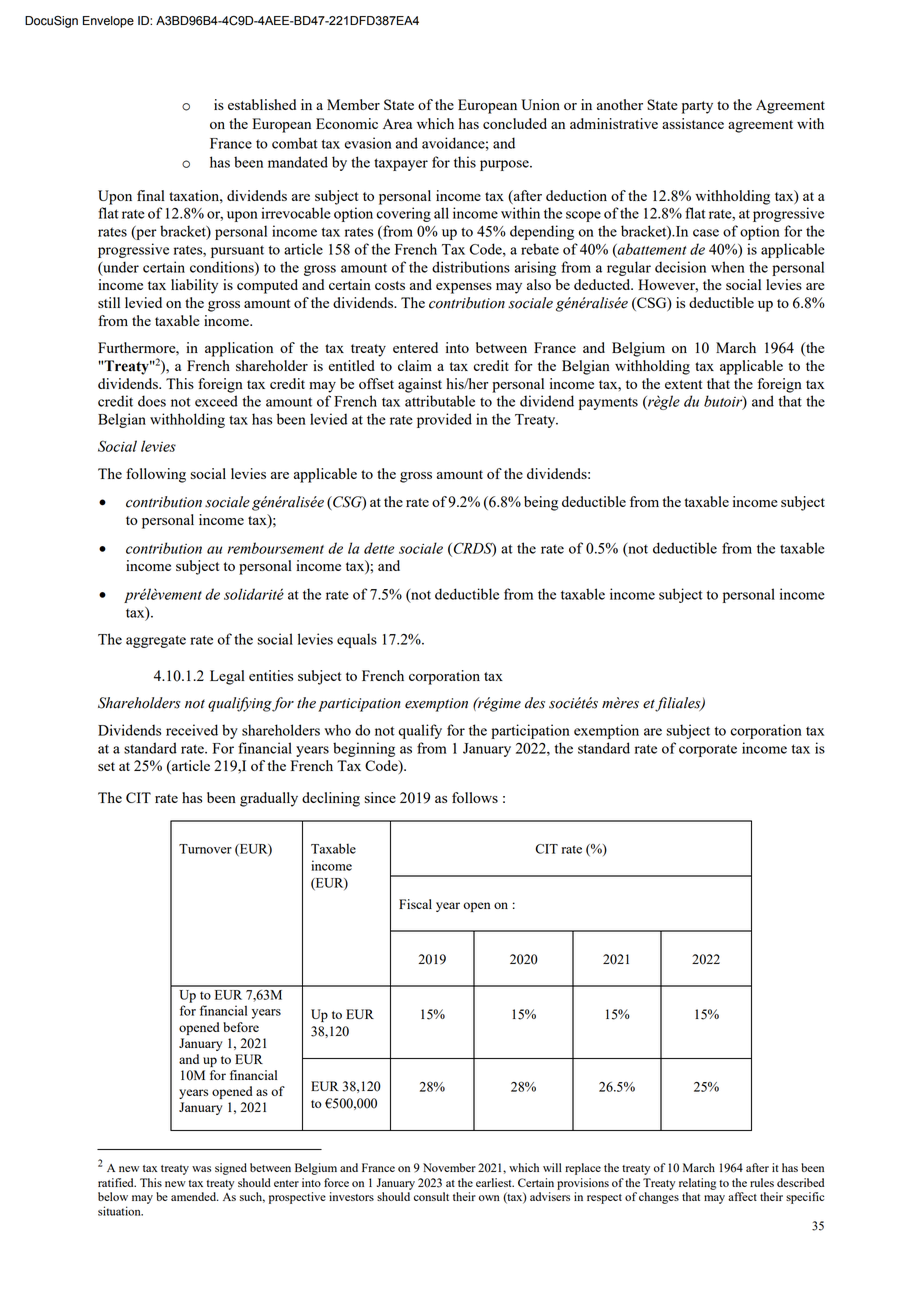  Describe the element at coordinates (262, 104) in the screenshot. I see `established` at that location.
